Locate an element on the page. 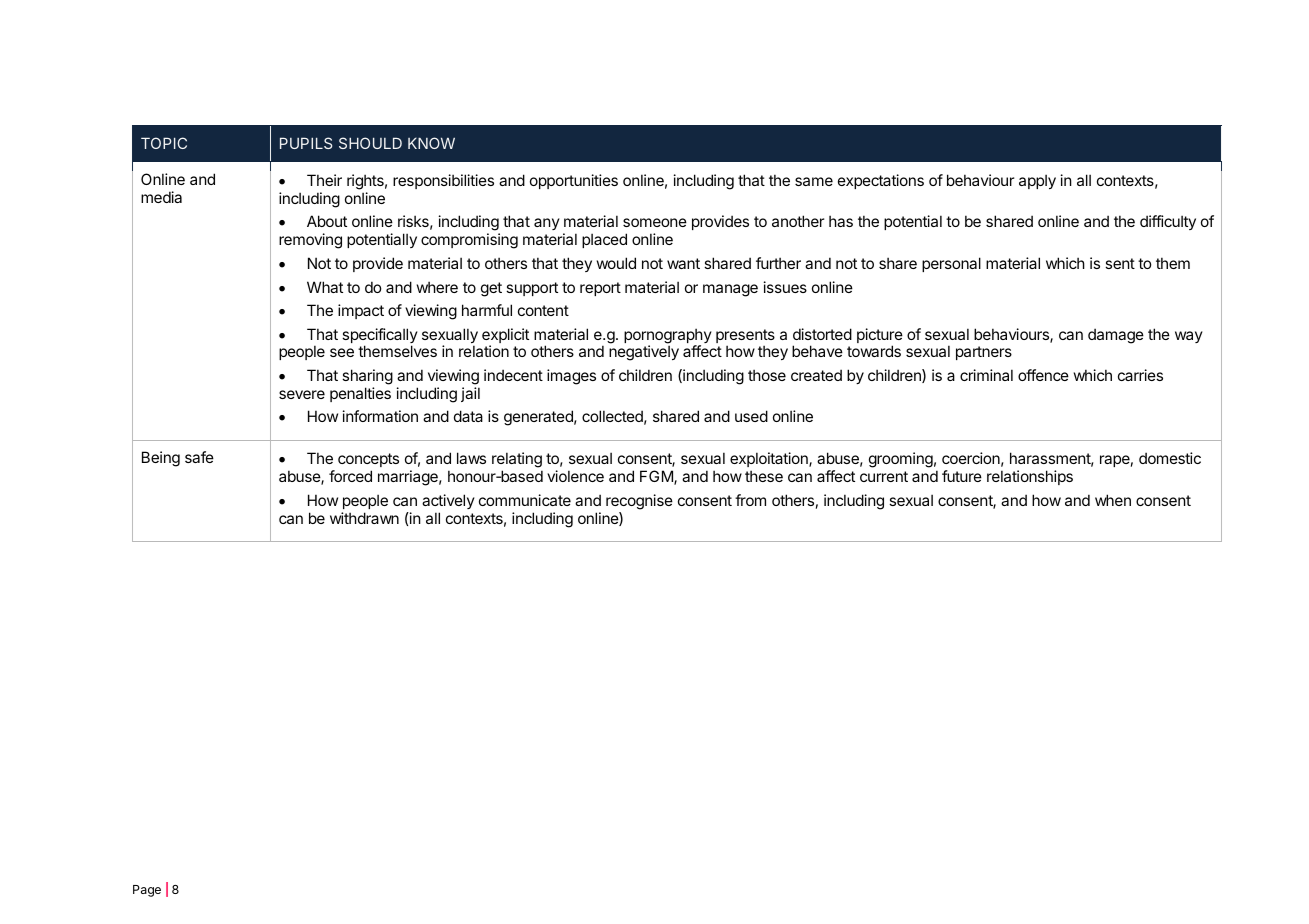 Image resolution: width=1309 pixels, height=924 pixels. opportunities is located at coordinates (574, 181).
